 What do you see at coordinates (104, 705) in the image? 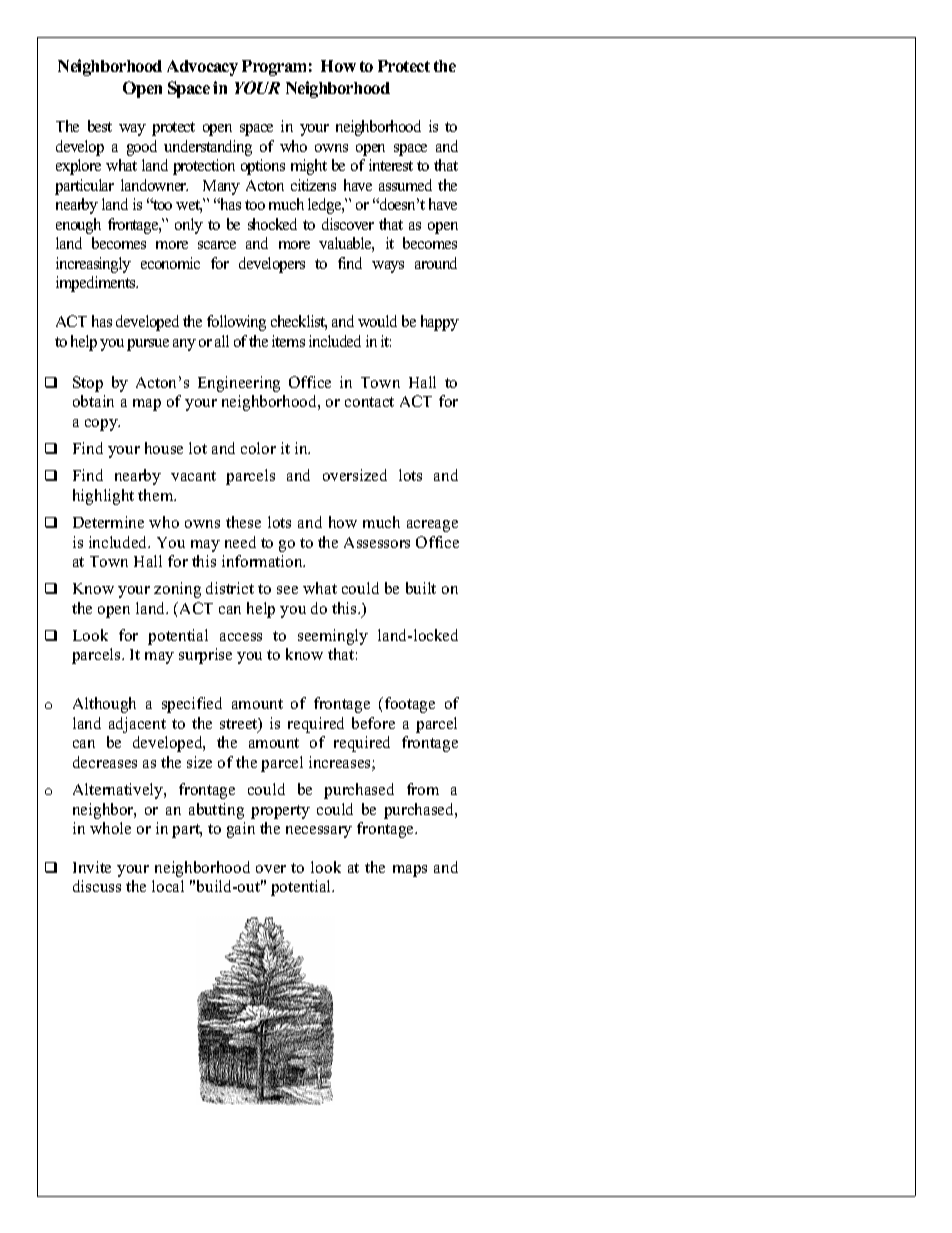
I see `Although` at bounding box center [104, 705].
